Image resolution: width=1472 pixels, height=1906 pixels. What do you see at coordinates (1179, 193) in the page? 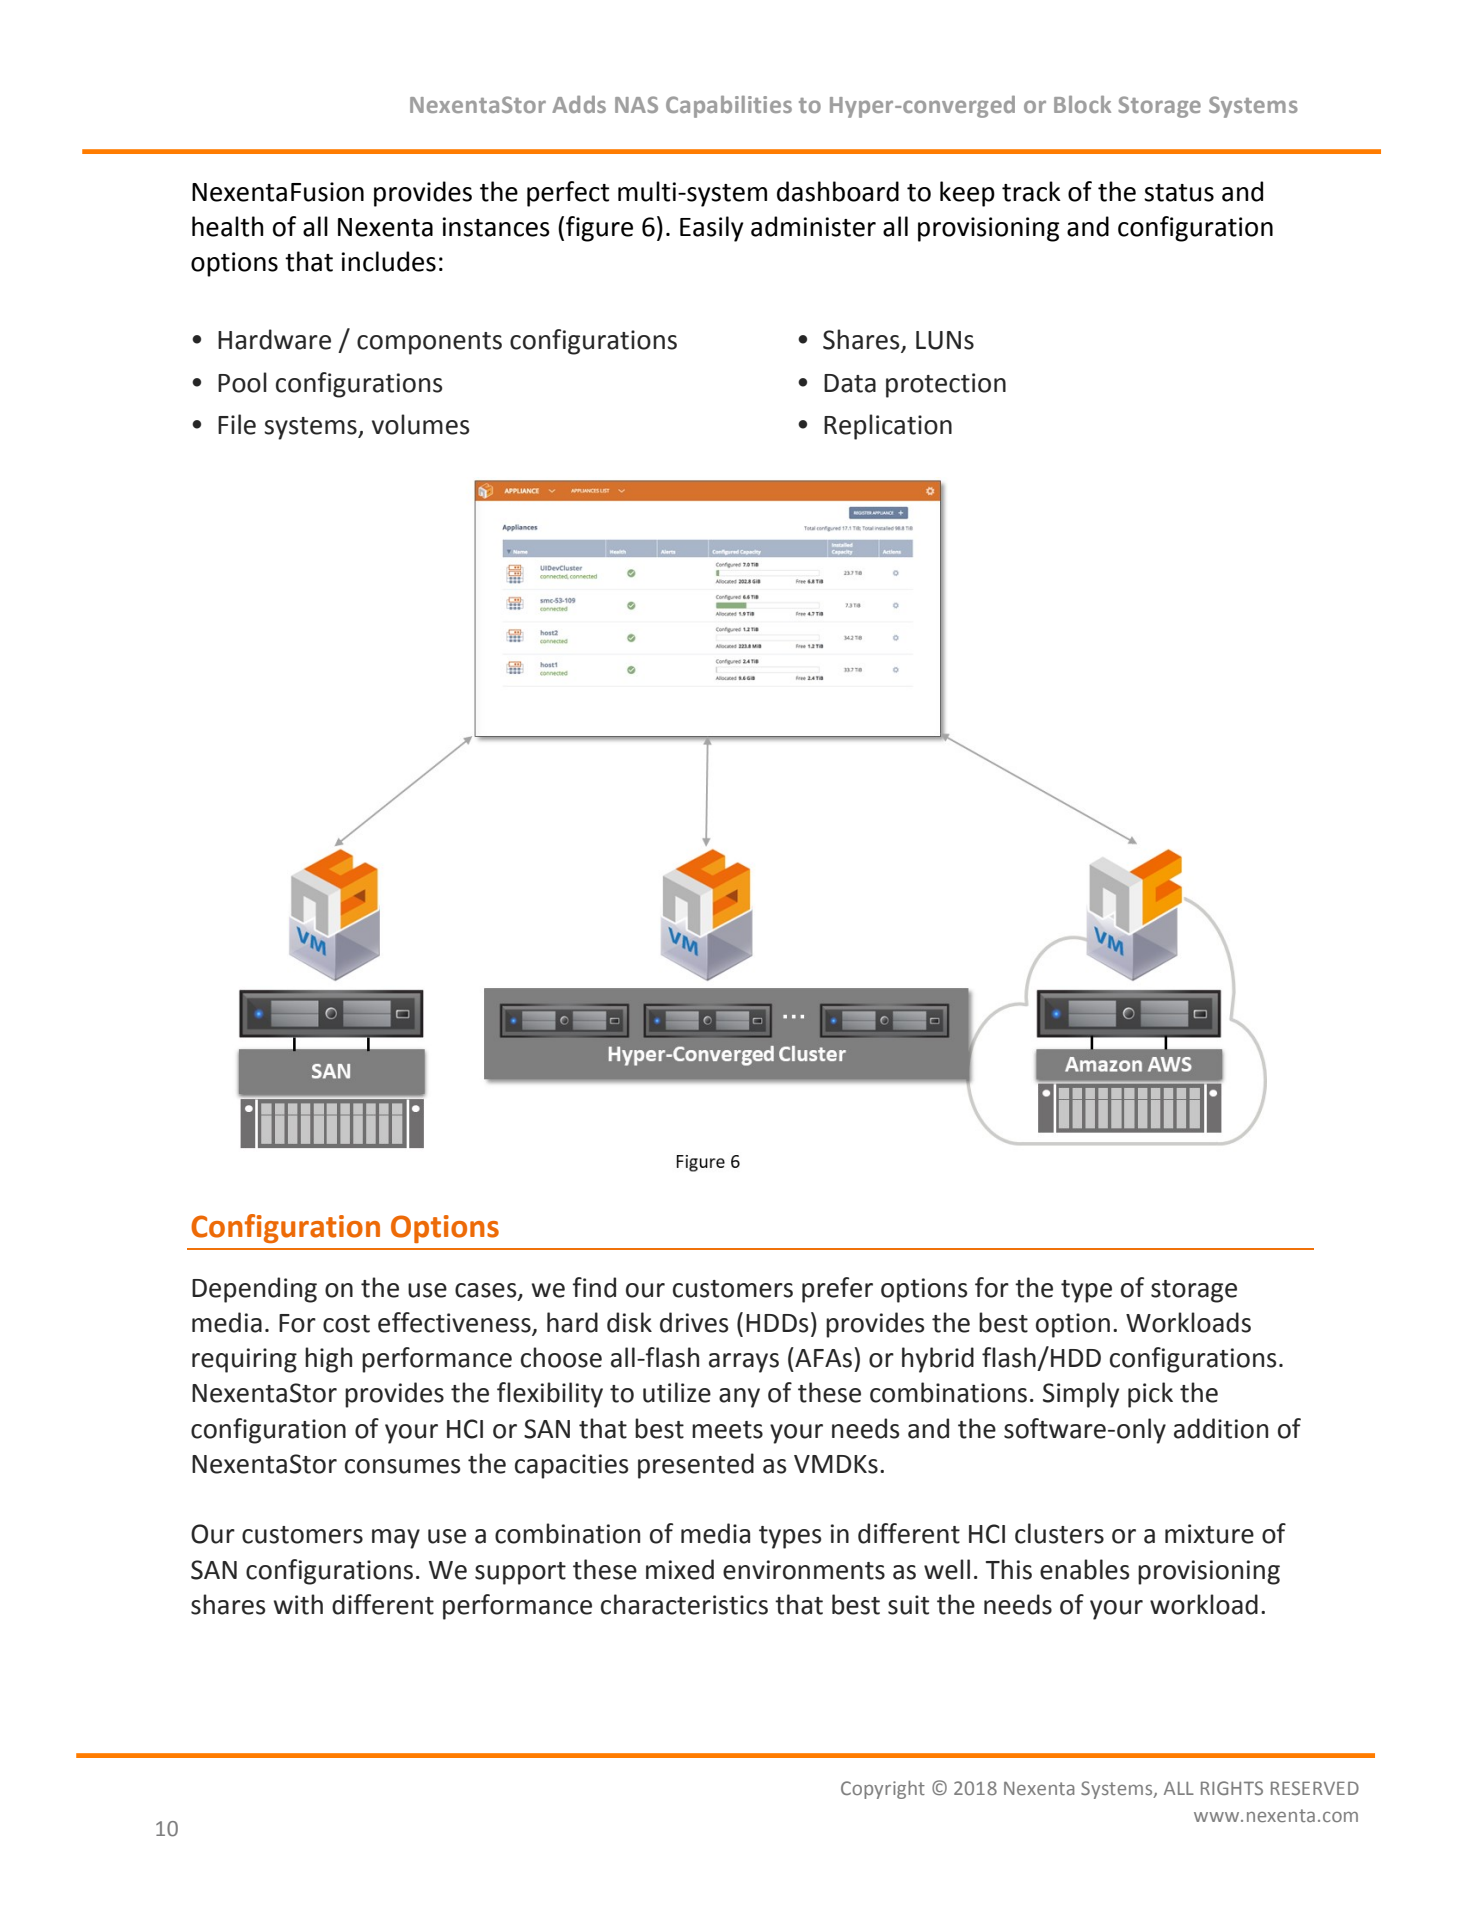
I see `status` at bounding box center [1179, 193].
